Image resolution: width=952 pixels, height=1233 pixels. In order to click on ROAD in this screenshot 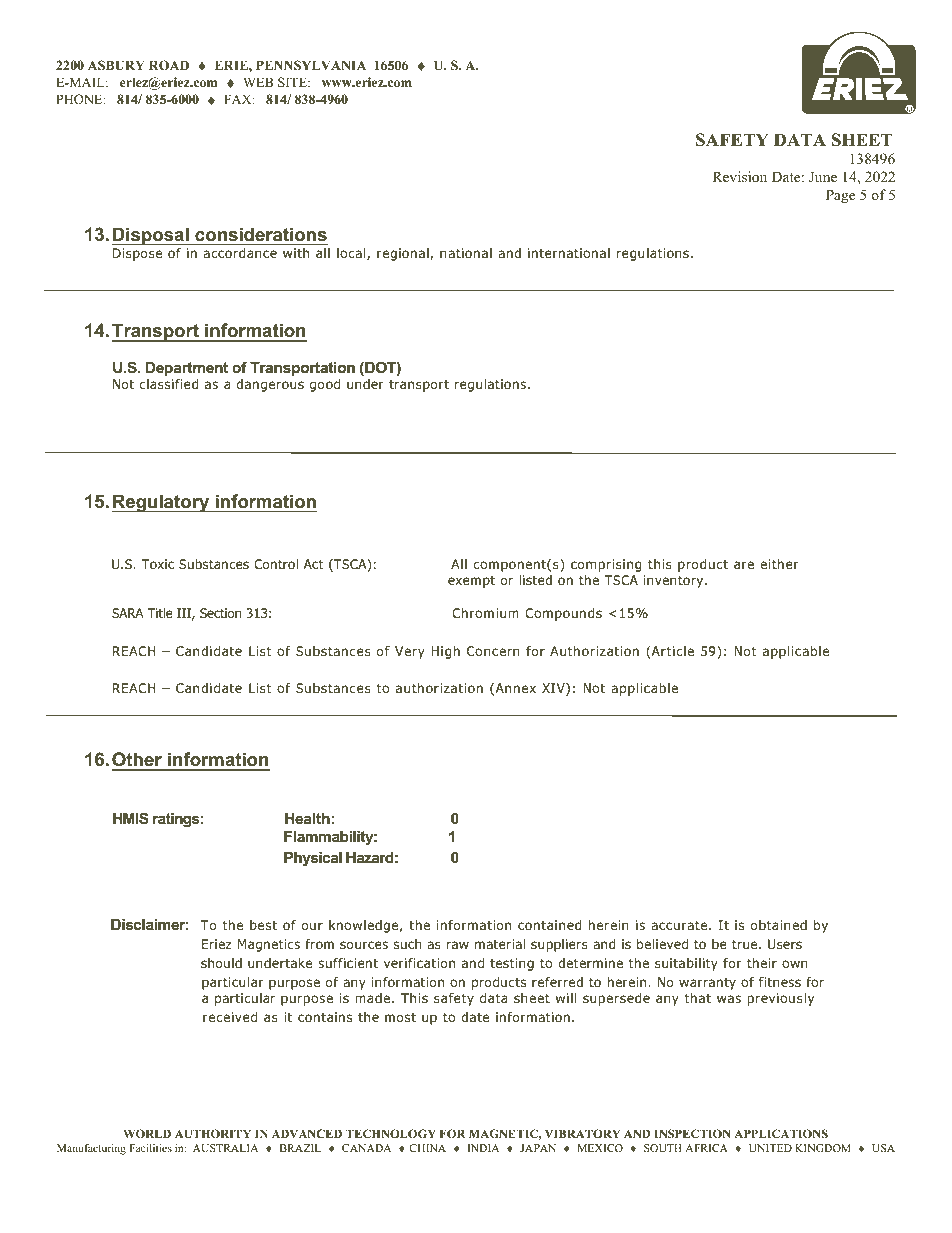, I will do `click(169, 65)`.
